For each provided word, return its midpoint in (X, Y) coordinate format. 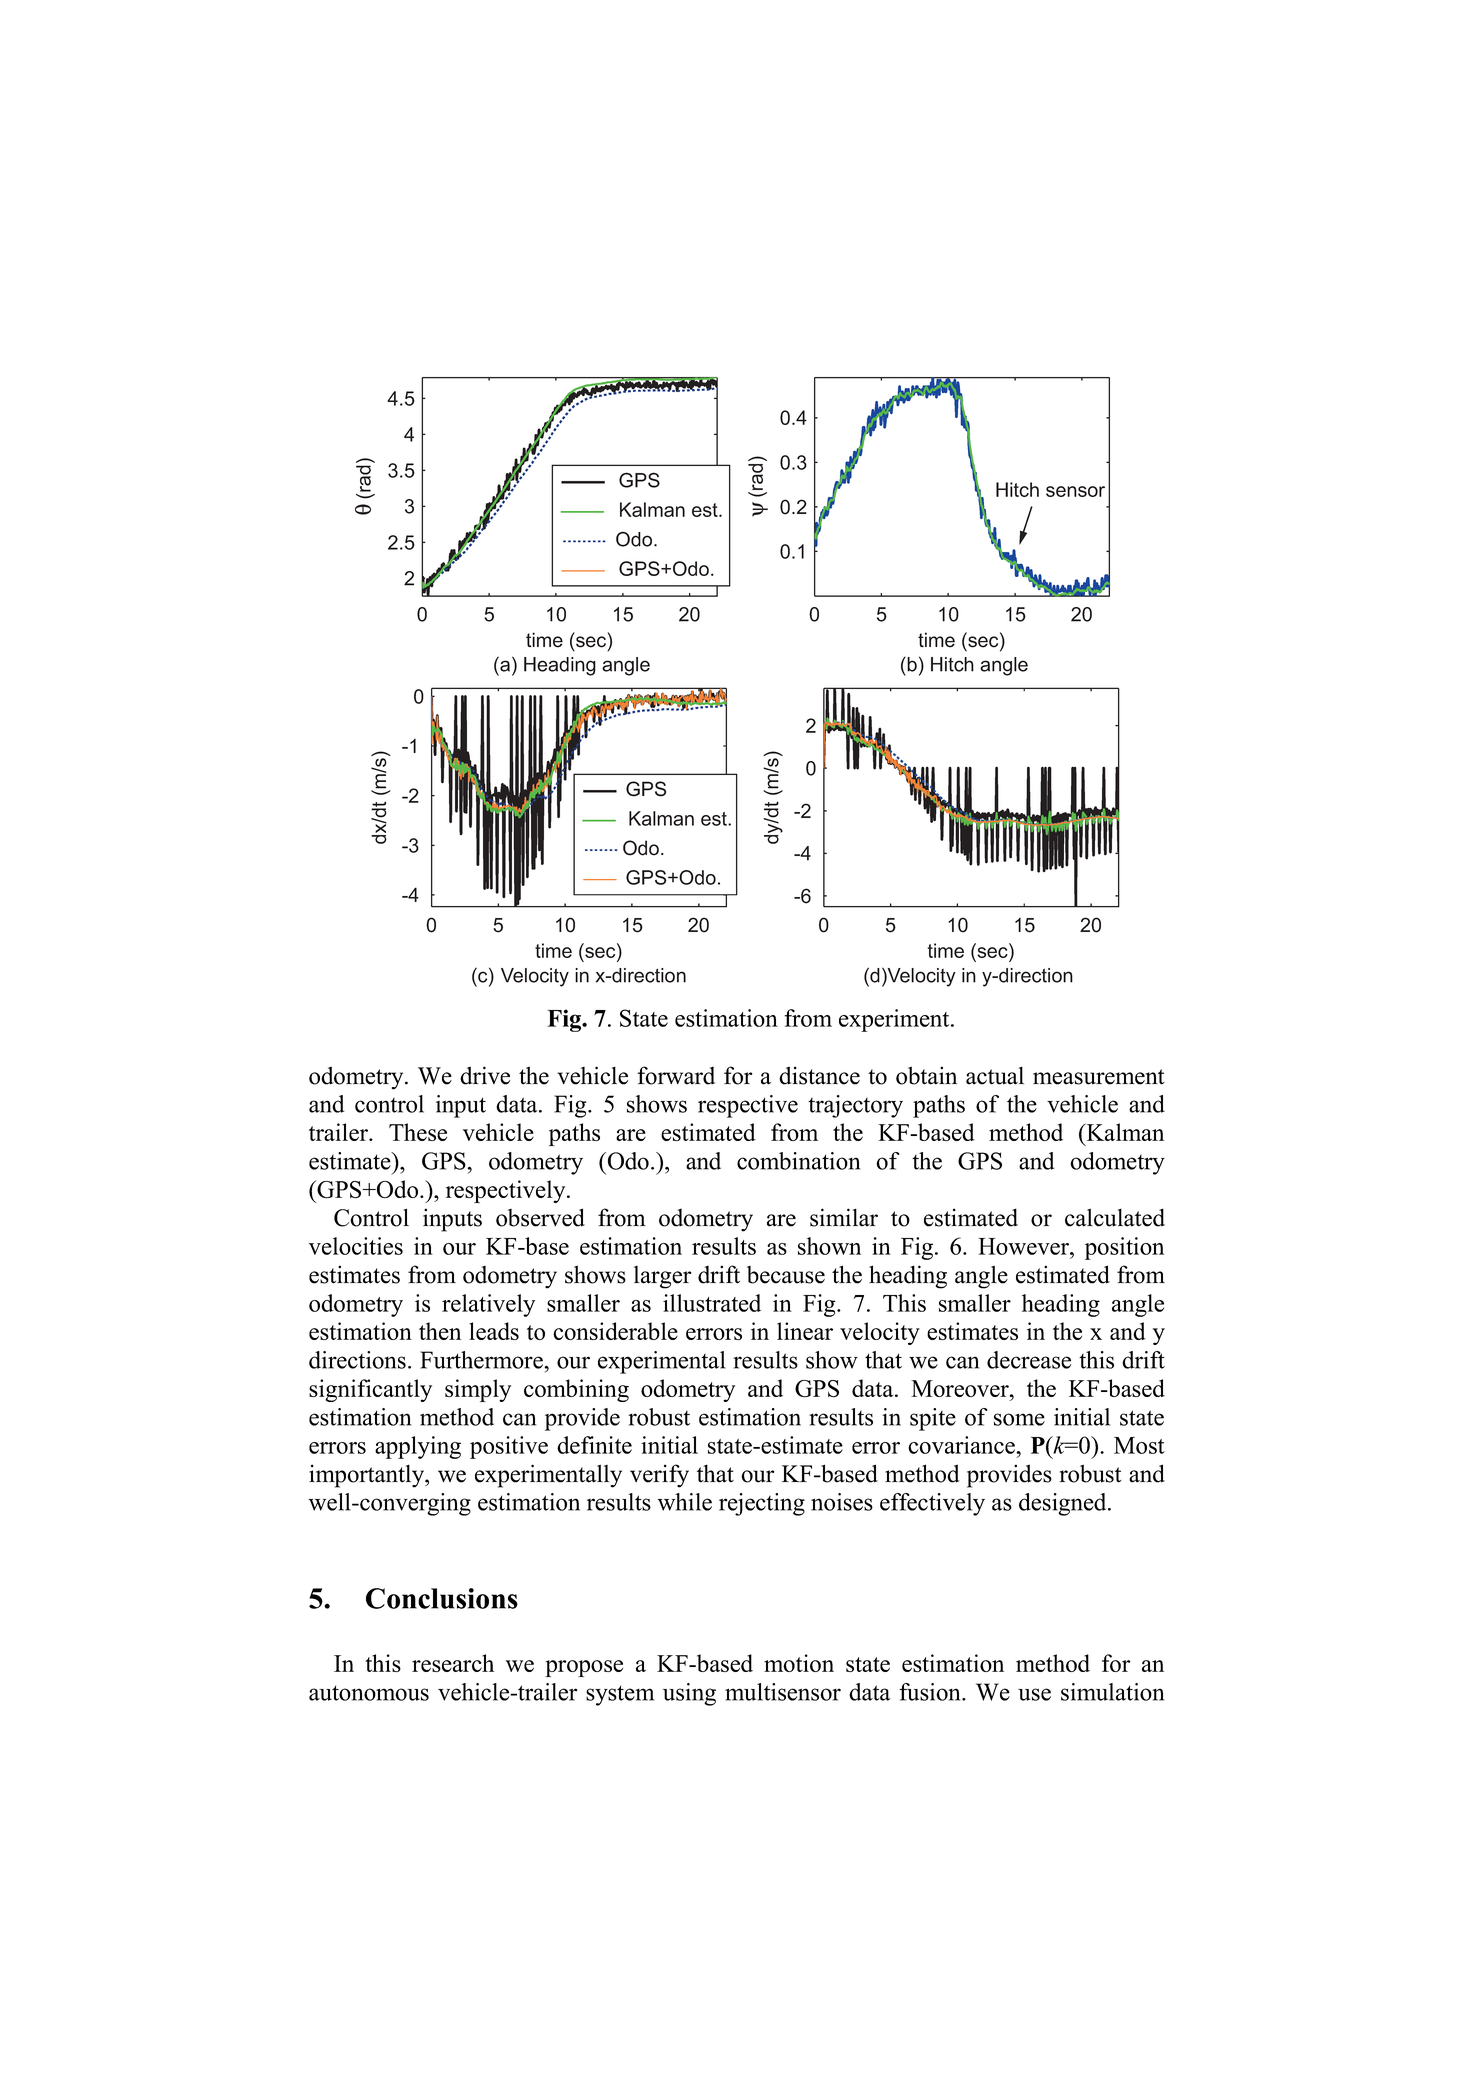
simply (478, 1390)
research (453, 1663)
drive (485, 1075)
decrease (1029, 1360)
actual (995, 1076)
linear (805, 1331)
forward (676, 1075)
